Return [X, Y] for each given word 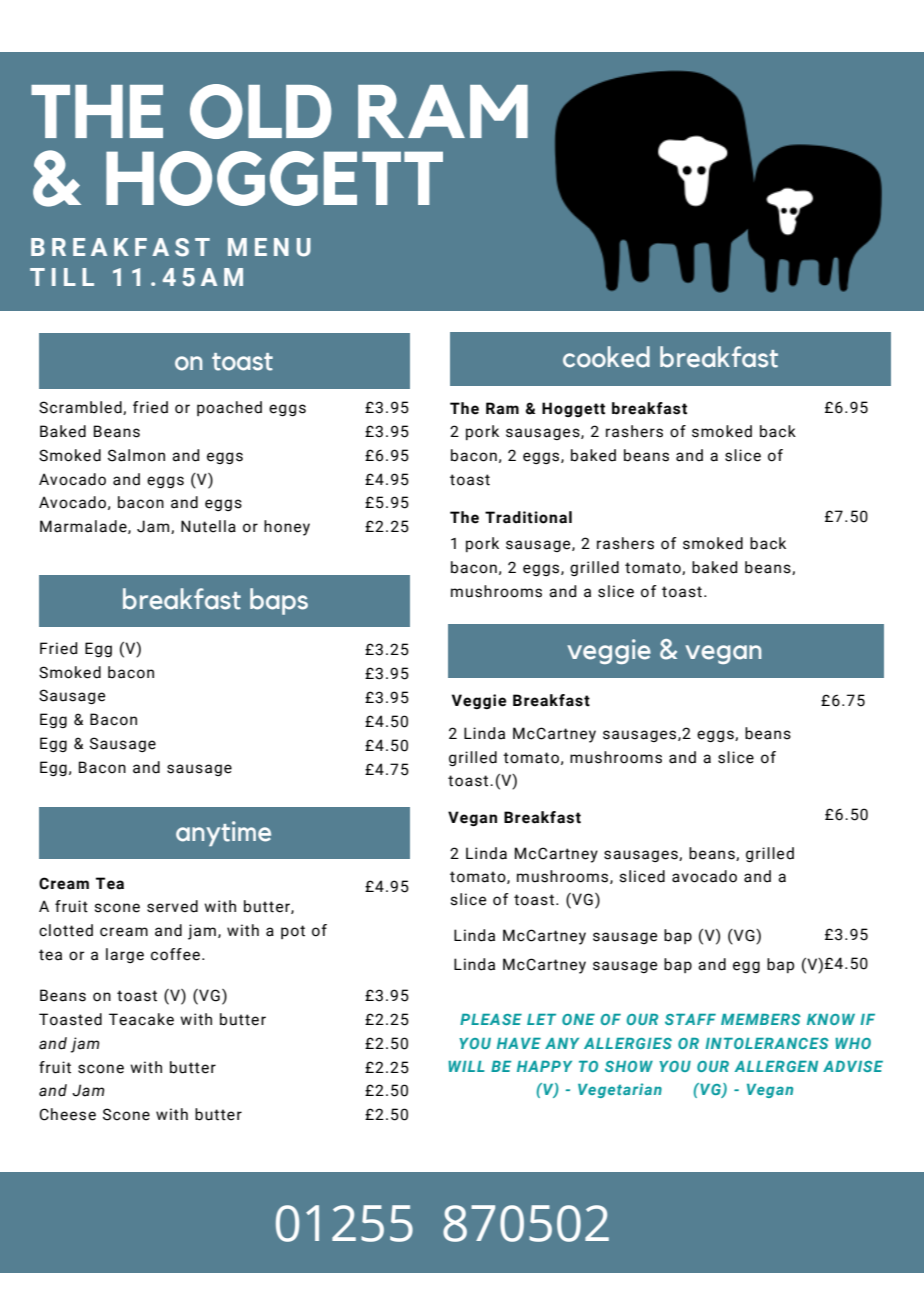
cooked [606, 357]
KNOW [831, 1019]
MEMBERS [761, 1019]
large [125, 955]
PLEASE [491, 1019]
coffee [175, 954]
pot [293, 932]
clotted [66, 930]
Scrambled [81, 408]
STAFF [690, 1019]
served [172, 906]
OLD [261, 111]
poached [229, 408]
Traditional [528, 517]
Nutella [208, 526]
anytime [223, 833]
